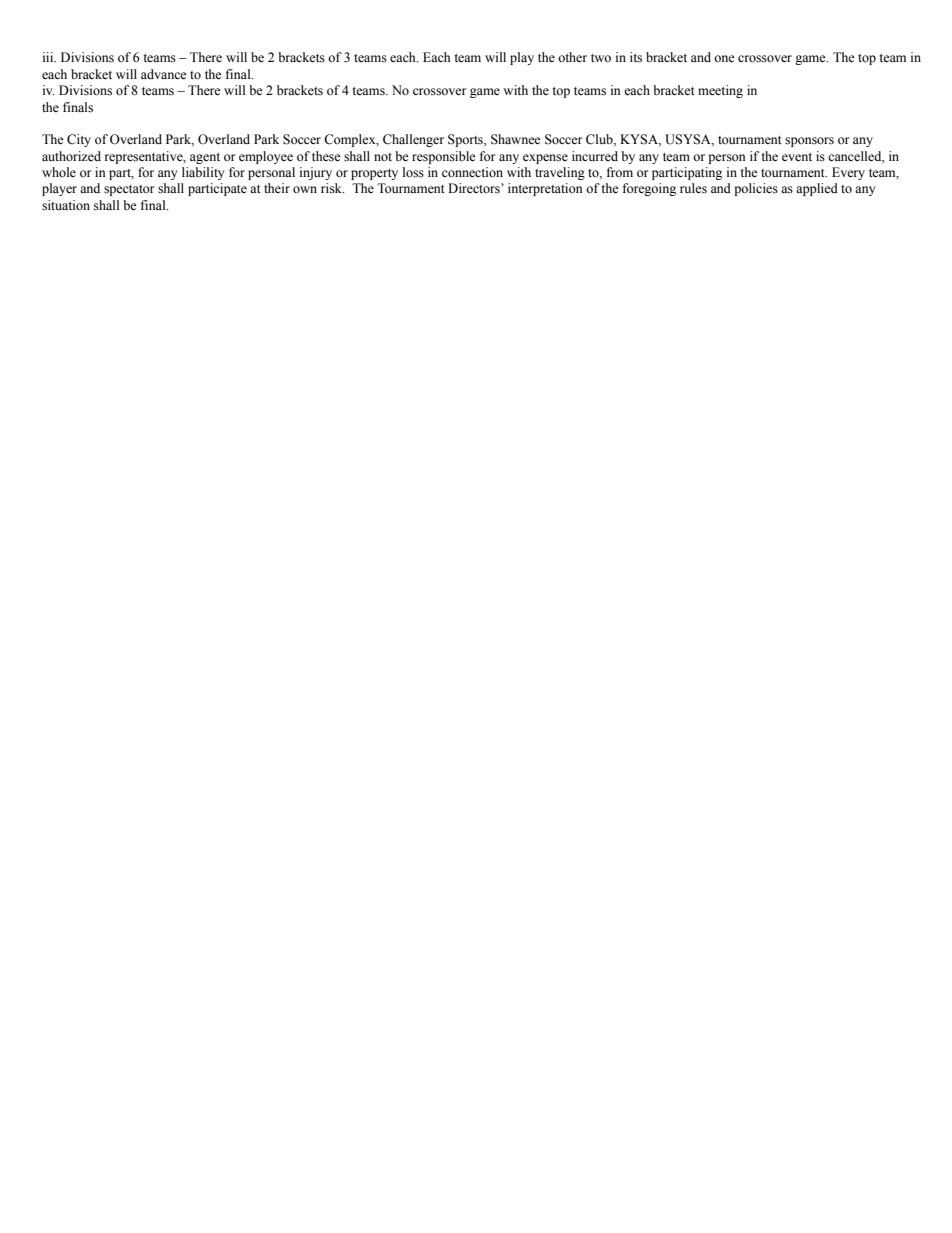 Image resolution: width=952 pixels, height=1233 pixels. What do you see at coordinates (475, 188) in the document?
I see `Directors` at bounding box center [475, 188].
